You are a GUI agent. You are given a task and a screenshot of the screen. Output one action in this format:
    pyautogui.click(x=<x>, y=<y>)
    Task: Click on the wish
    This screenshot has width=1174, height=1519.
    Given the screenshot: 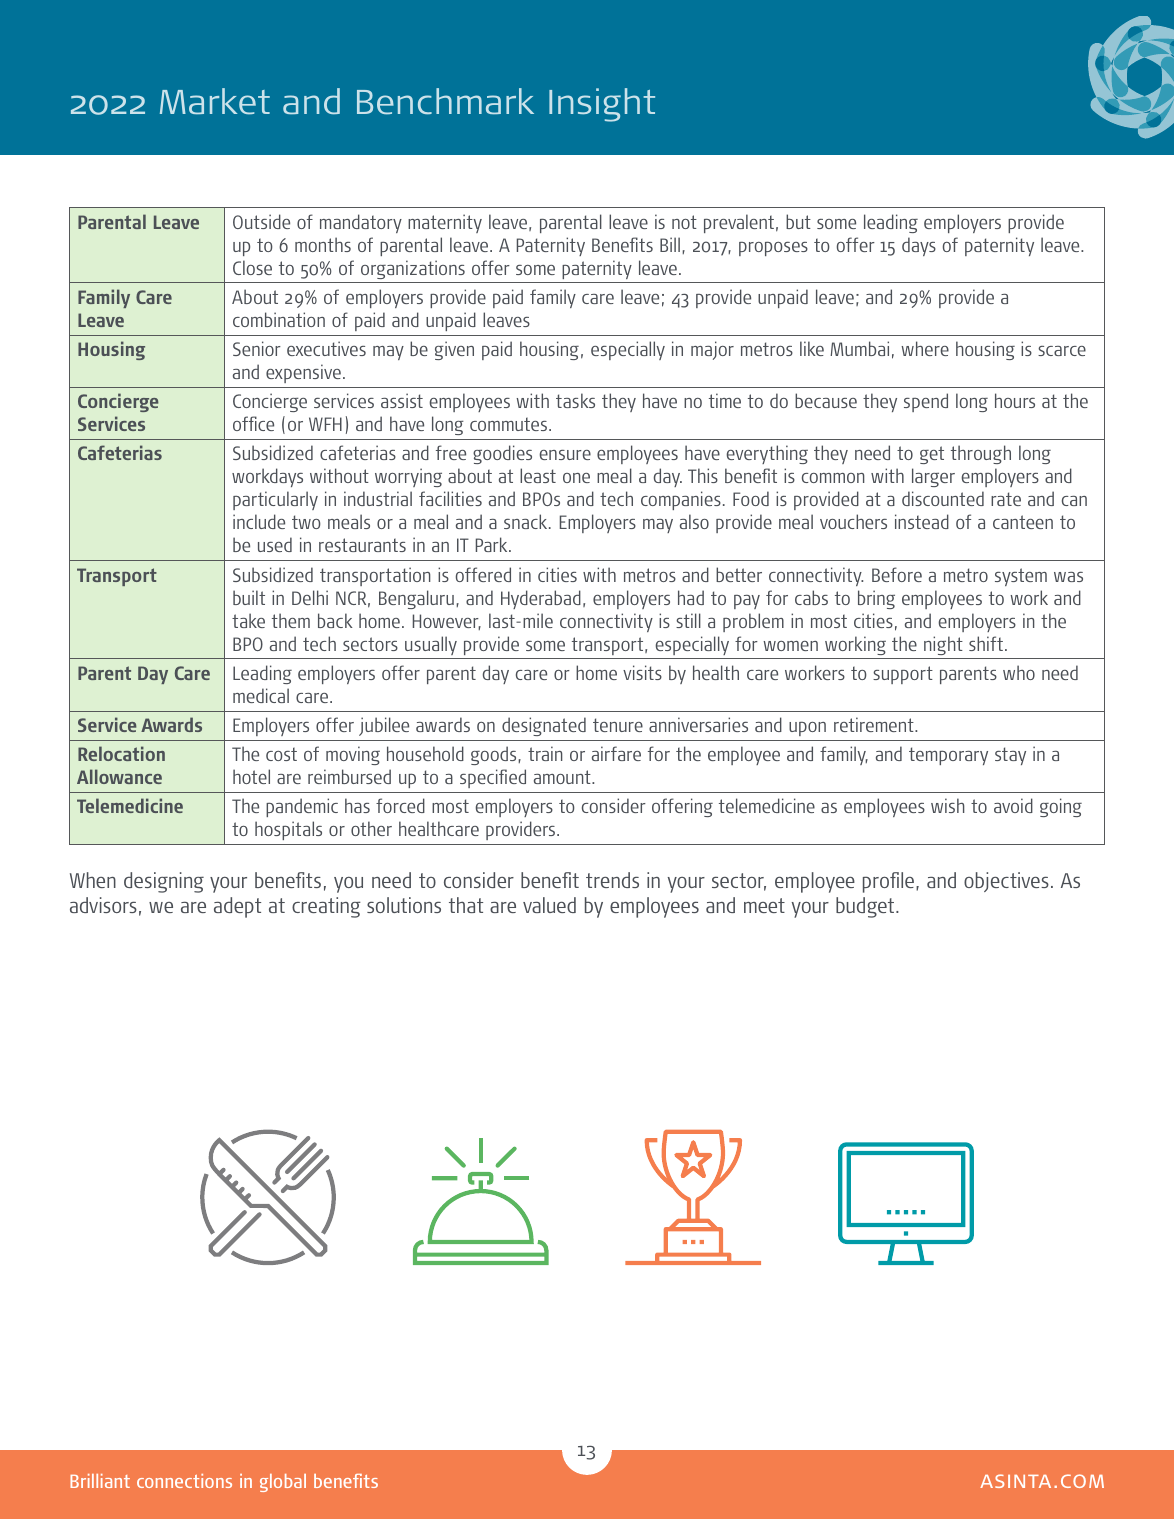 What is the action you would take?
    pyautogui.click(x=948, y=805)
